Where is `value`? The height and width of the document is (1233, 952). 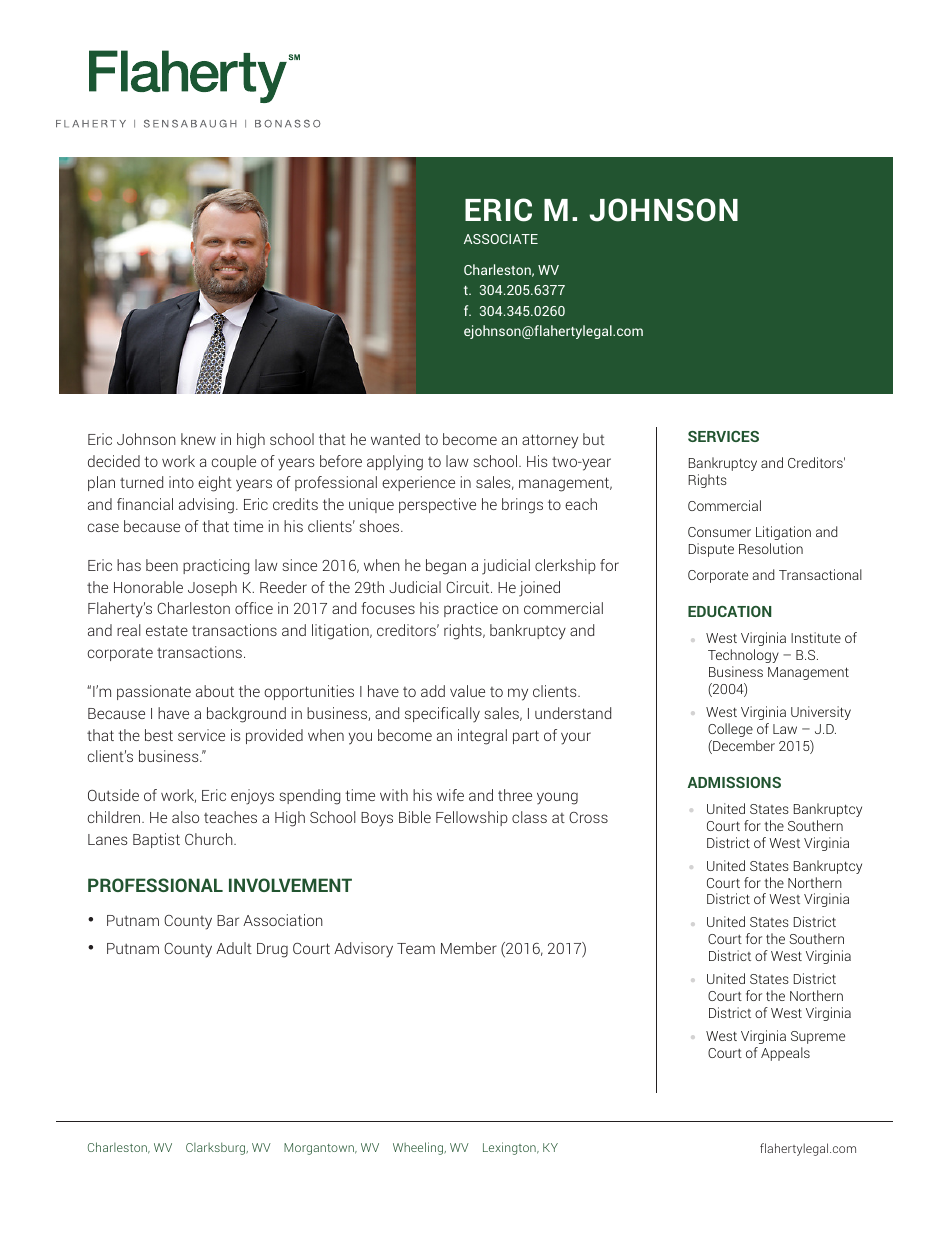
value is located at coordinates (467, 691).
